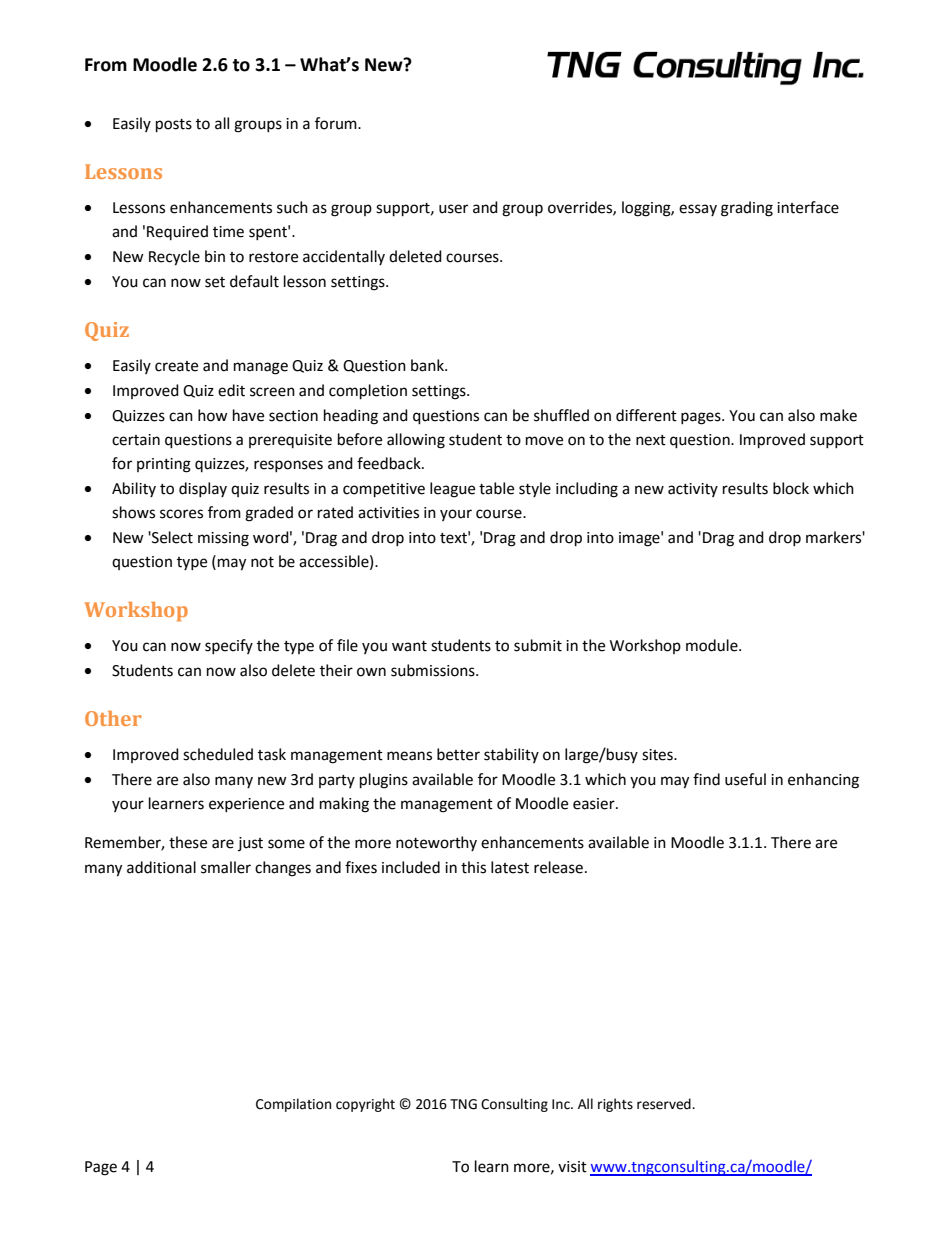  I want to click on user, so click(453, 209).
